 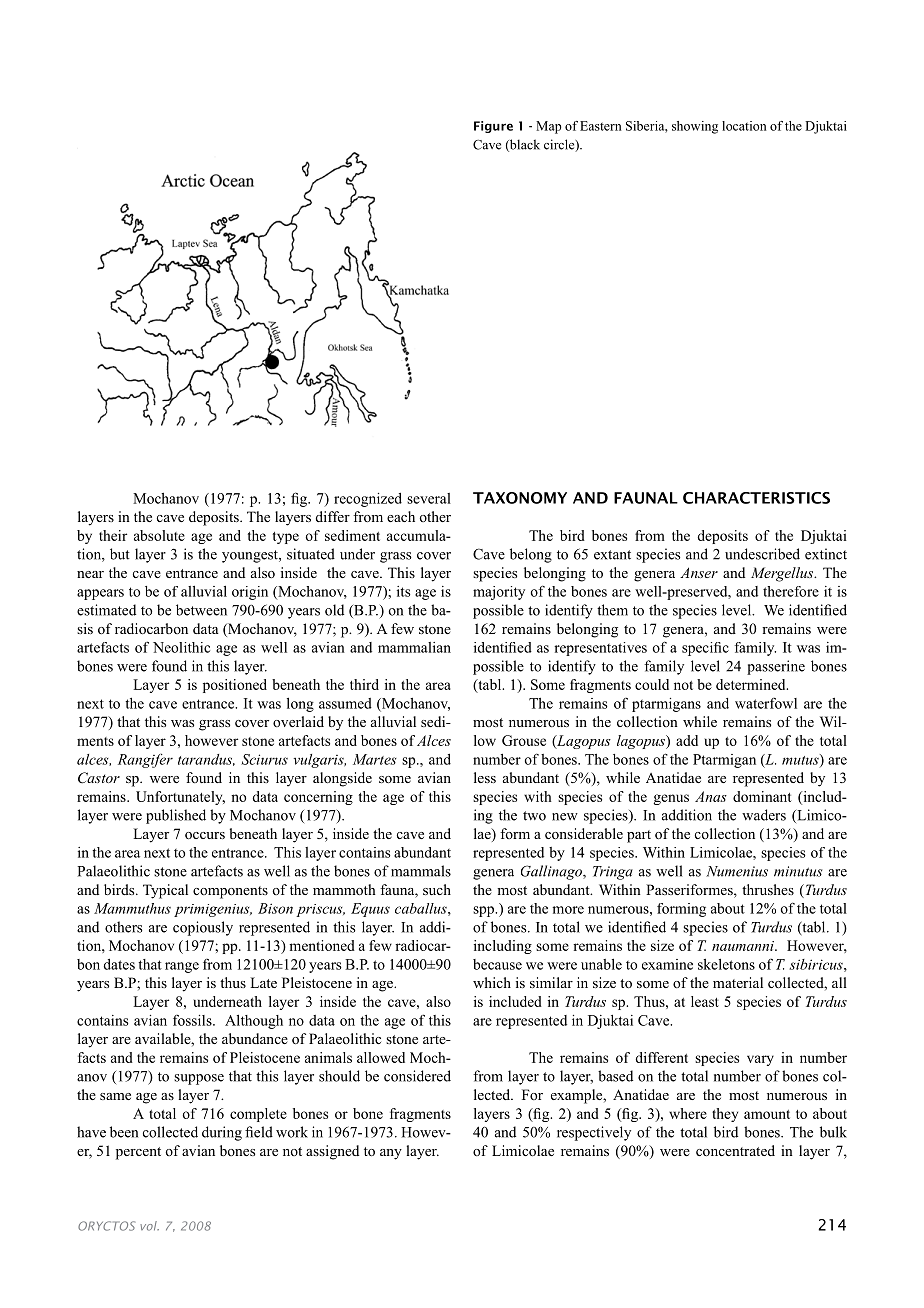 I want to click on Figure, so click(x=493, y=127).
